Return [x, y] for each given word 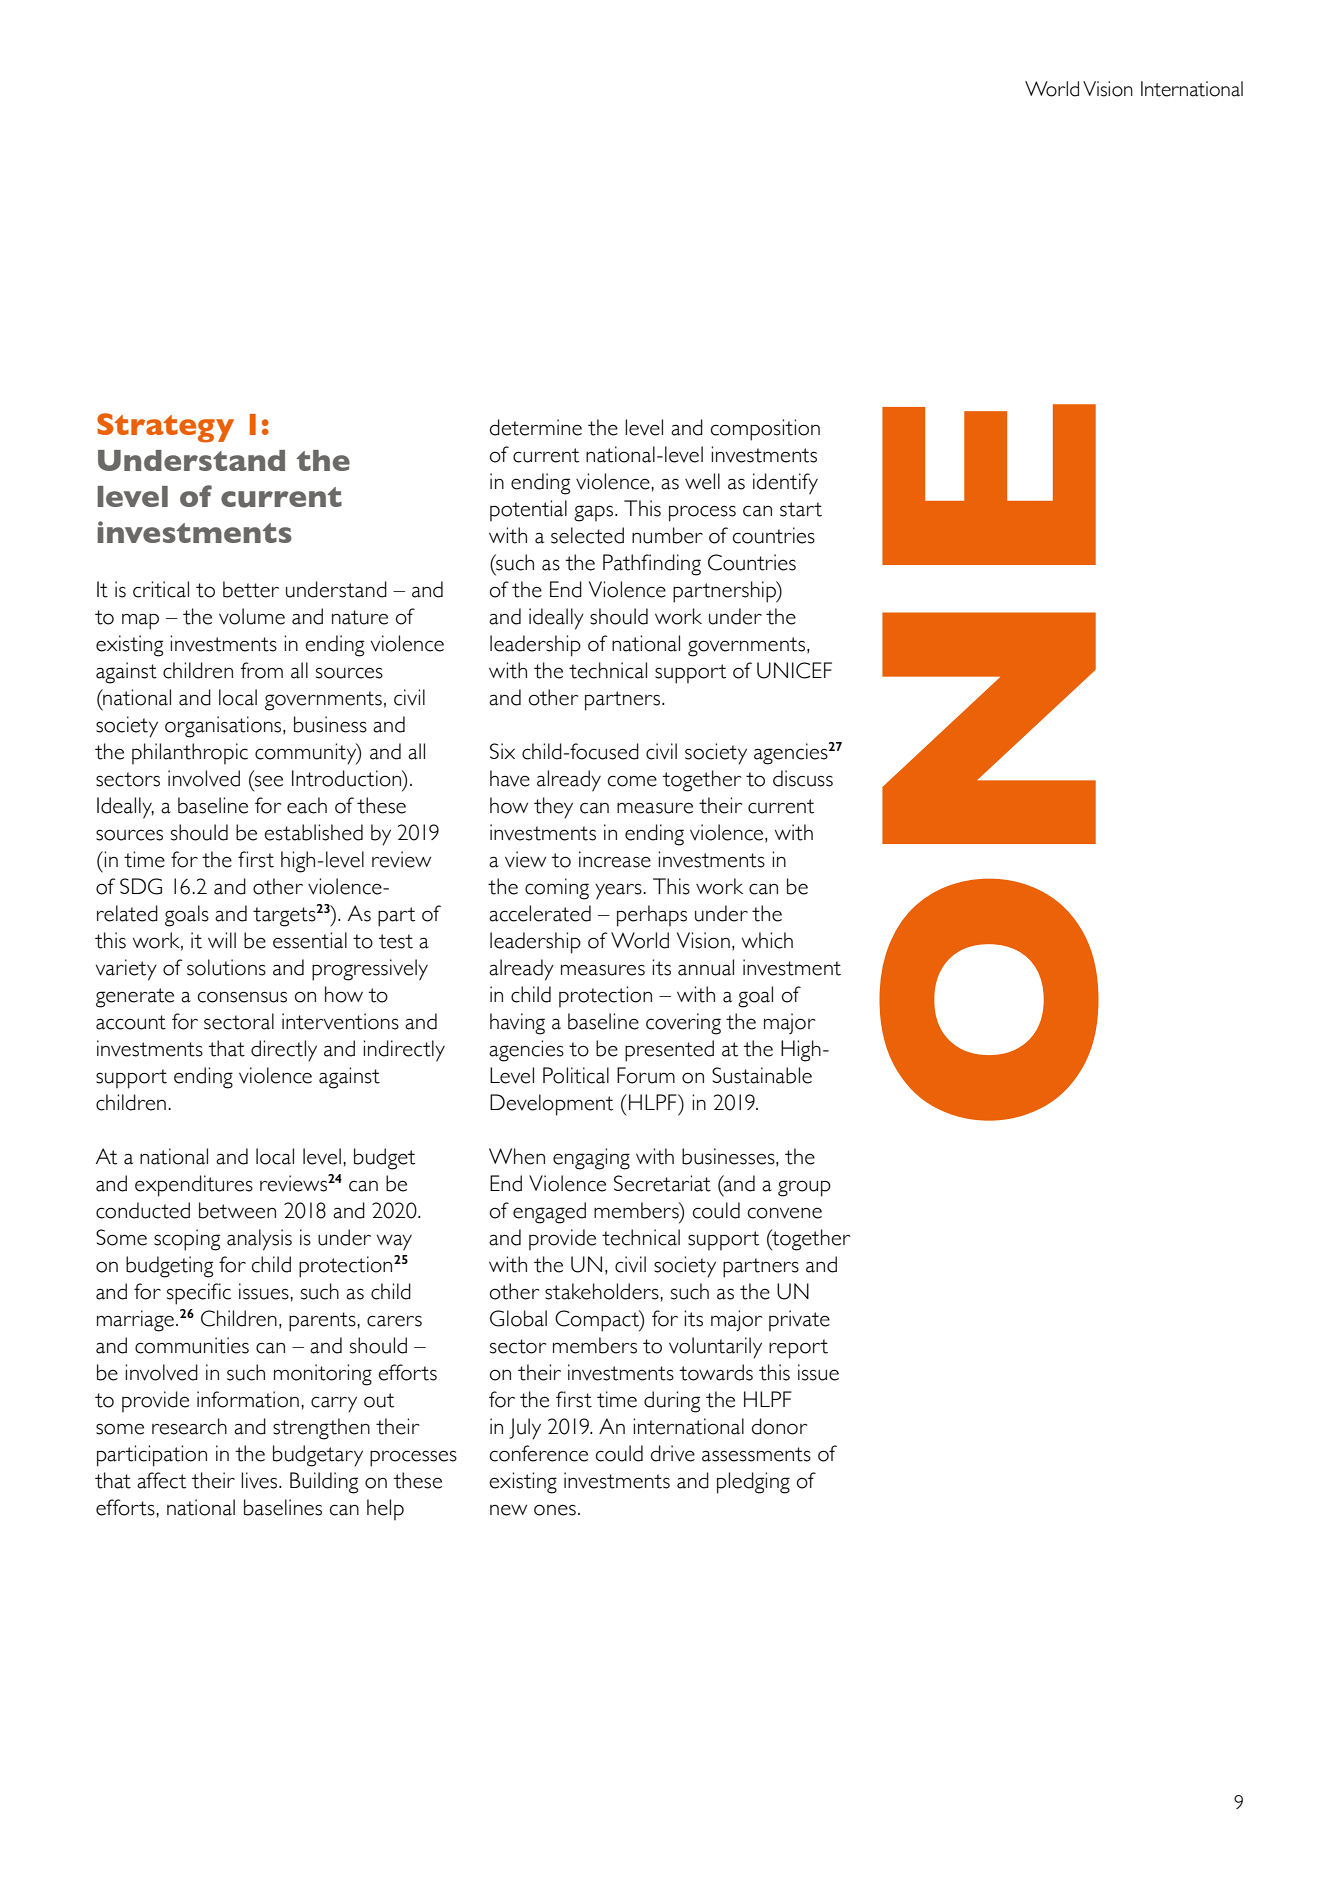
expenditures [194, 1186]
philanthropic [190, 753]
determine [536, 427]
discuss [803, 778]
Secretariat [662, 1183]
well [702, 481]
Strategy [165, 428]
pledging [753, 1483]
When [517, 1156]
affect [161, 1480]
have [510, 778]
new [508, 1510]
